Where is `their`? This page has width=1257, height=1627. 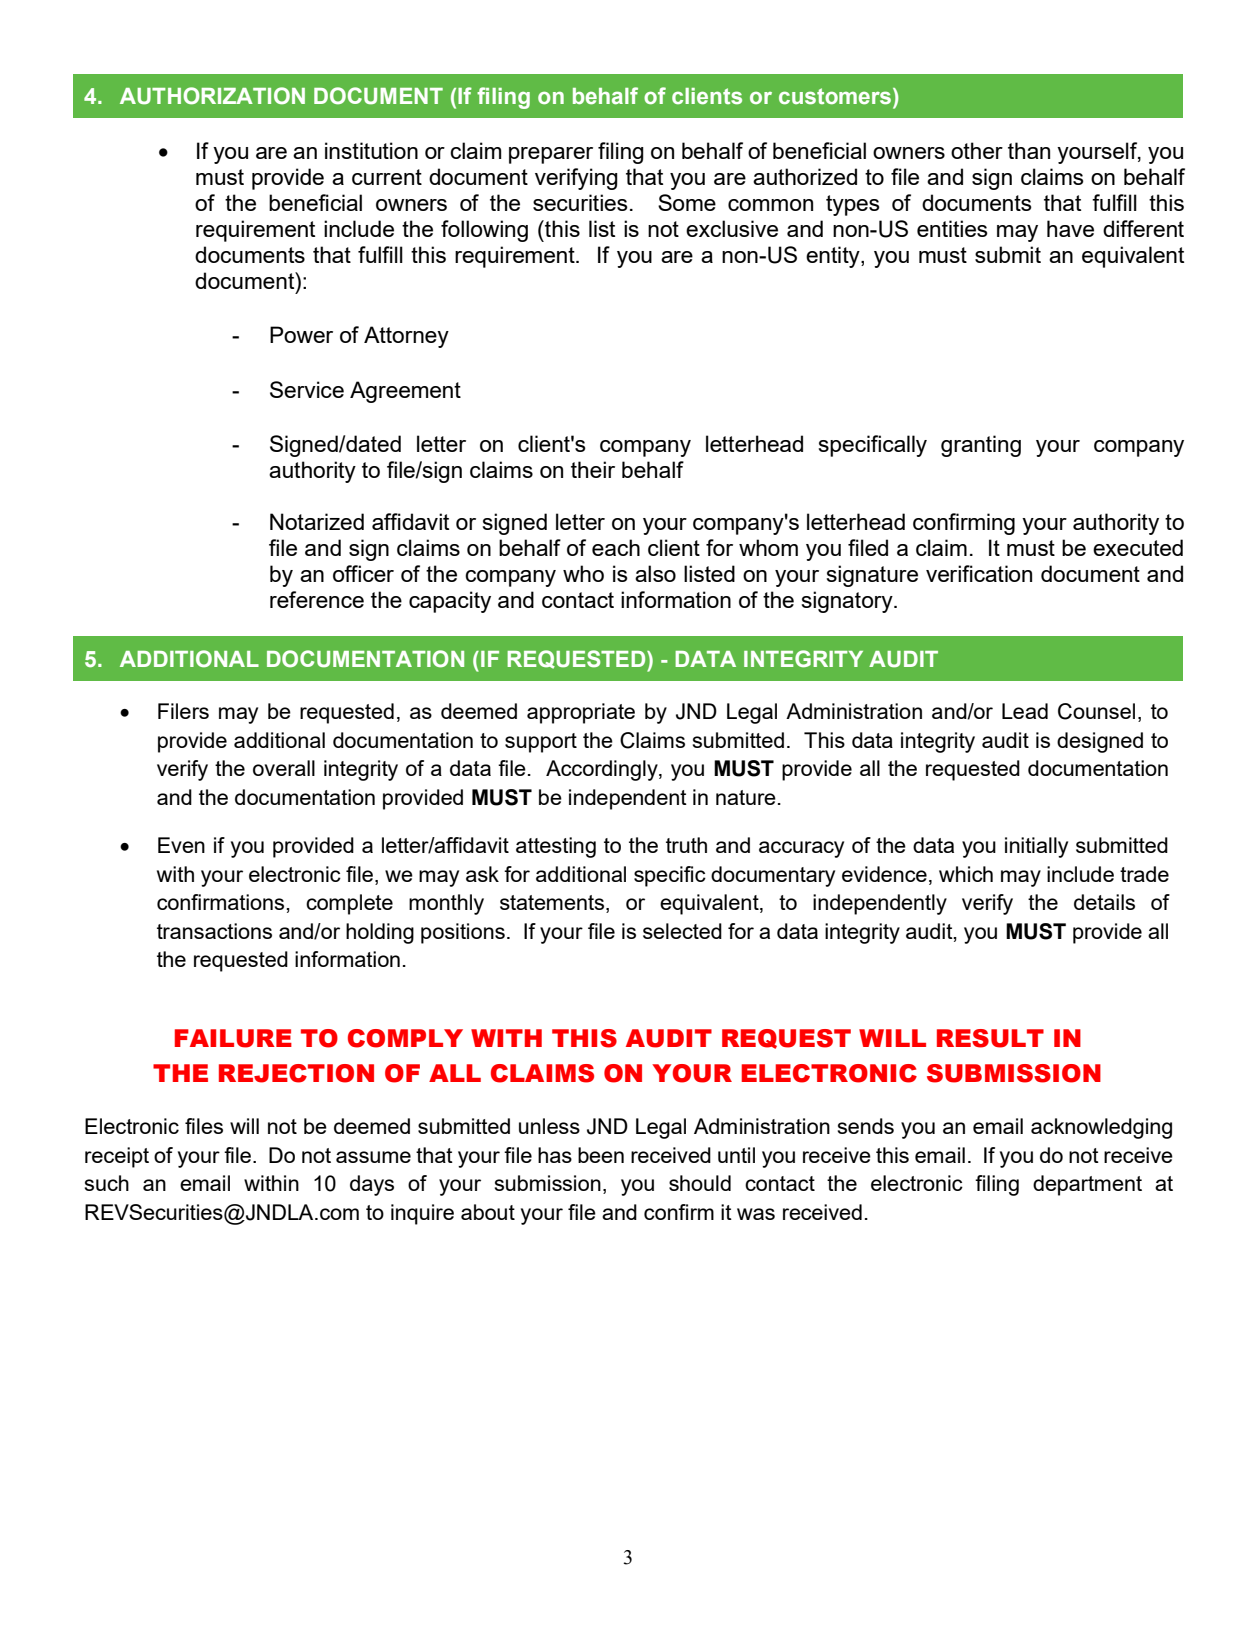 their is located at coordinates (593, 469).
